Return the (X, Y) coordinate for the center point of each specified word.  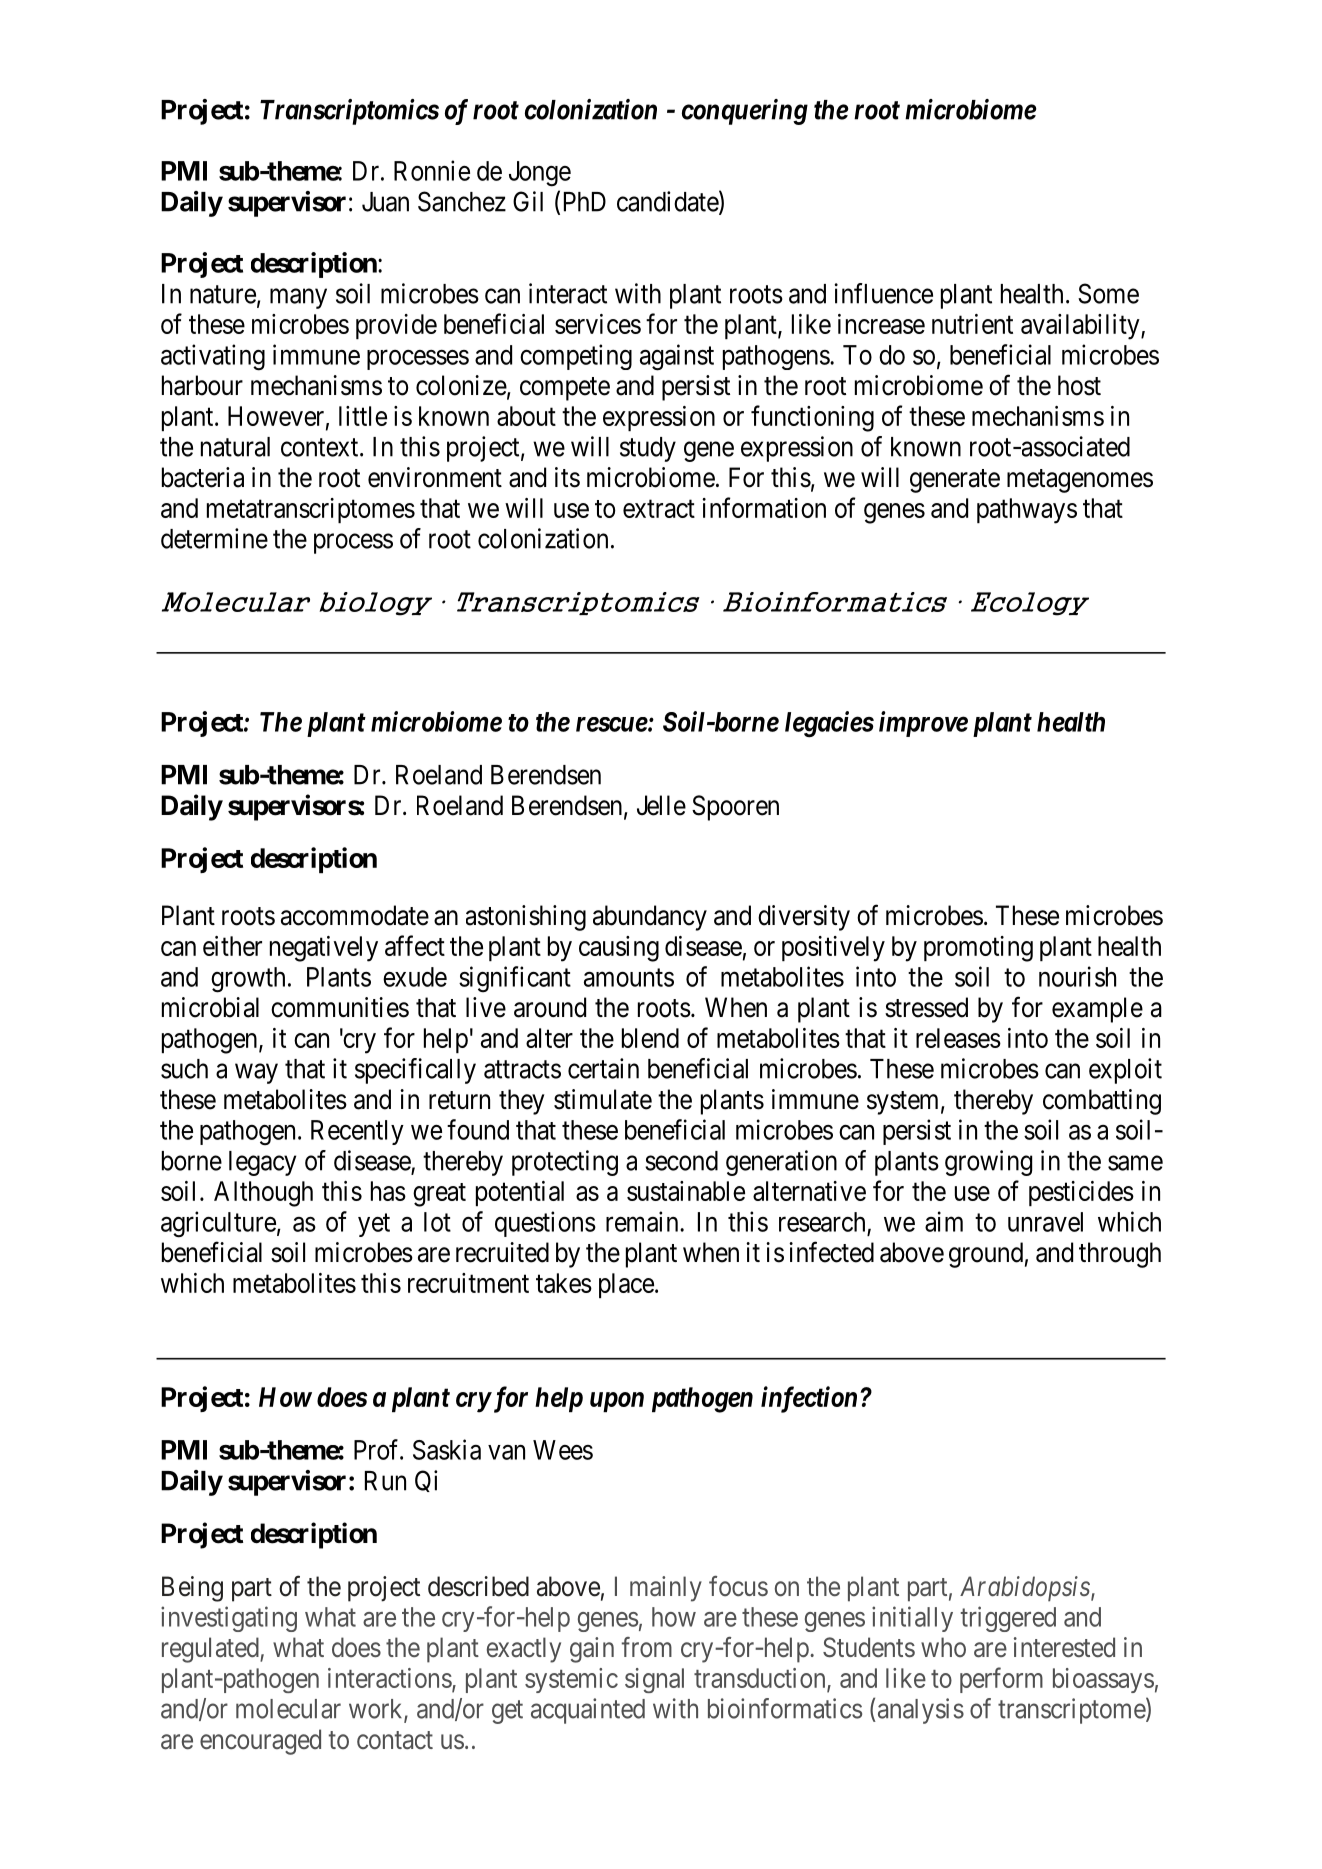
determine (214, 538)
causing (619, 949)
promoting (978, 949)
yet (374, 1225)
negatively (324, 949)
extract (659, 509)
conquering (745, 112)
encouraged (260, 1742)
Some (1108, 293)
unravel (1045, 1222)
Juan (385, 202)
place (626, 1285)
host (1079, 385)
